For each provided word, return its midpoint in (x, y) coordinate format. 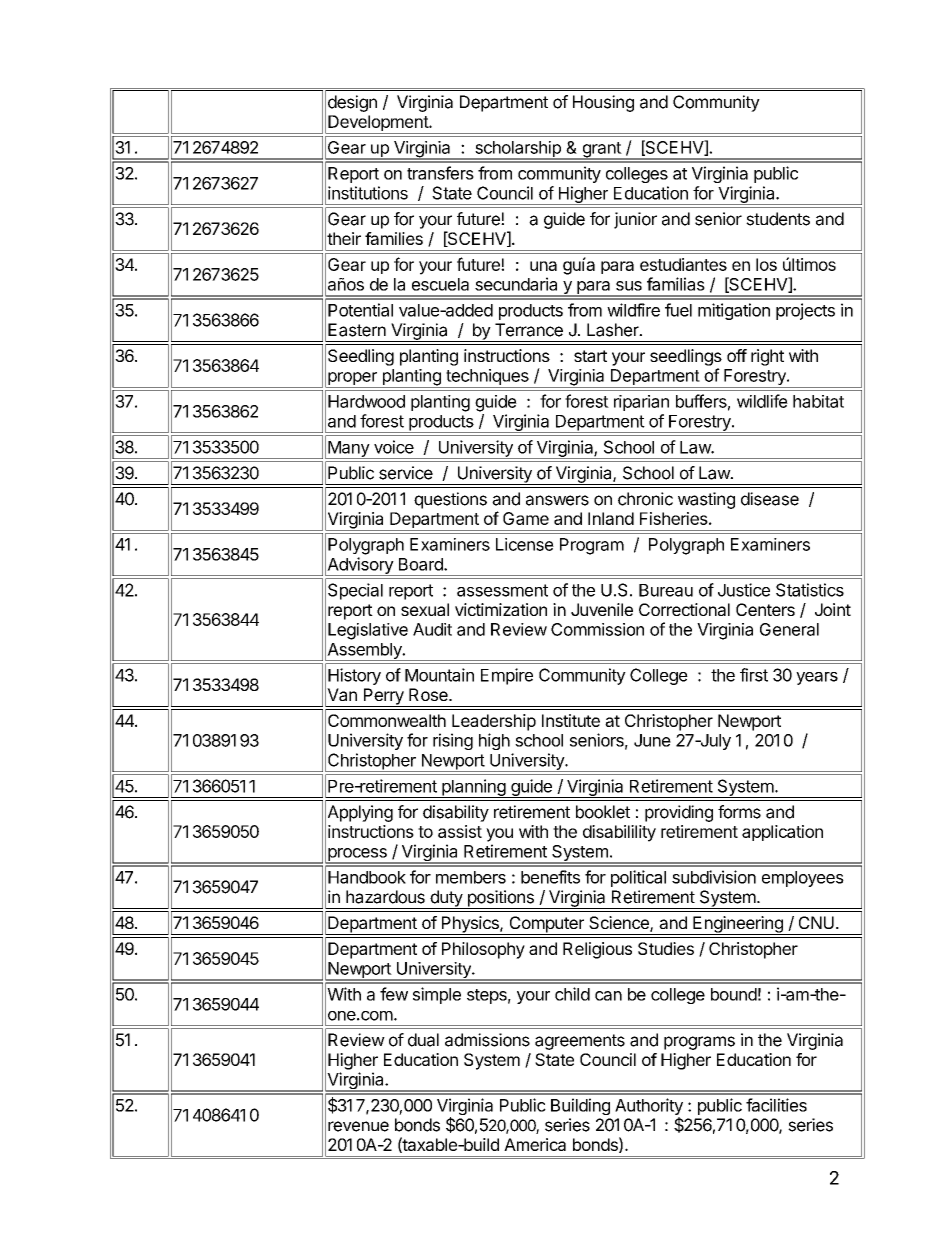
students (778, 219)
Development (378, 124)
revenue (358, 1126)
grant (601, 151)
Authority (649, 1108)
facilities (776, 1105)
